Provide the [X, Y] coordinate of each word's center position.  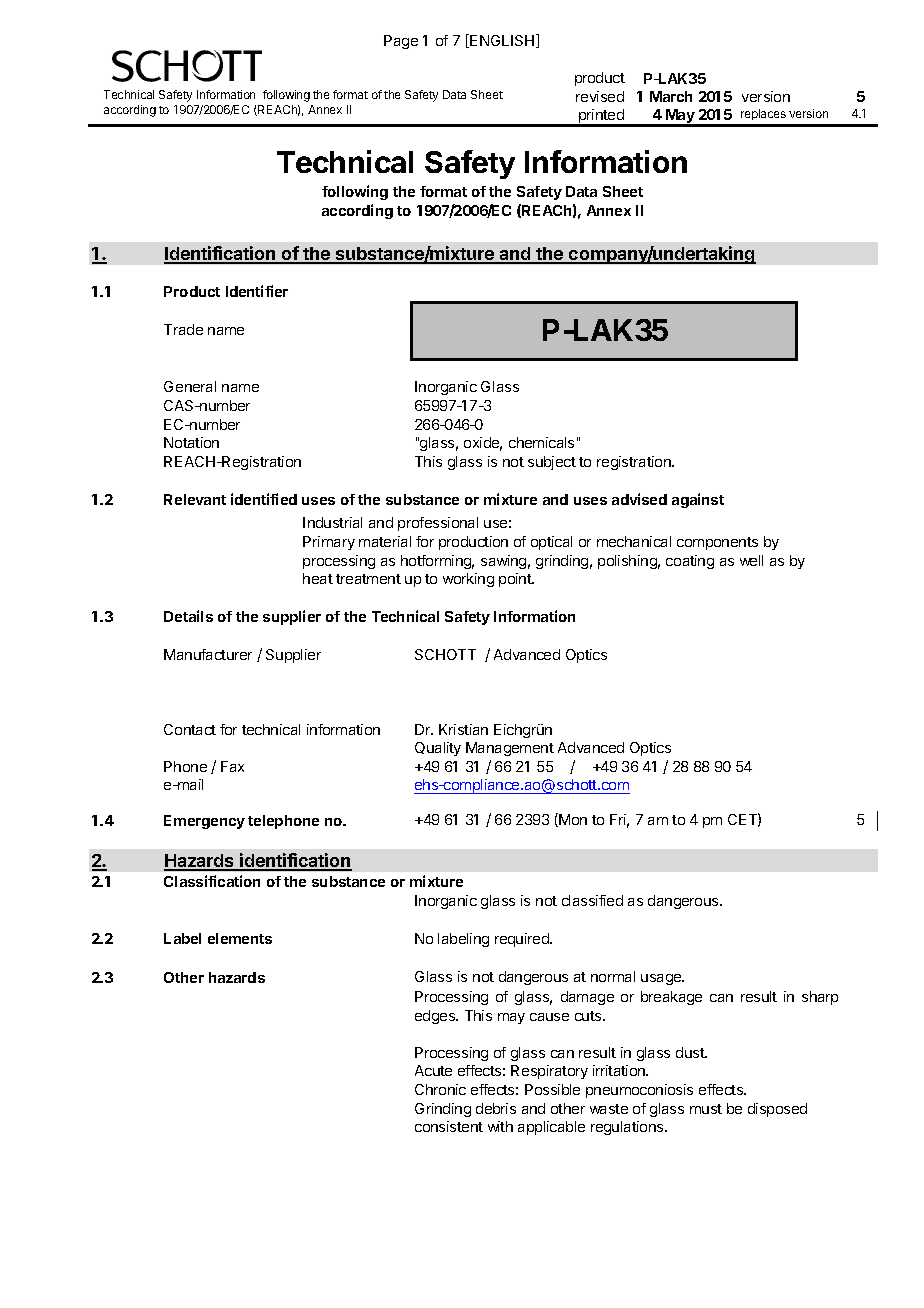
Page [401, 42]
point [516, 580]
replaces [763, 114]
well [751, 560]
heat [318, 578]
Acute [433, 1070]
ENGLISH [502, 41]
